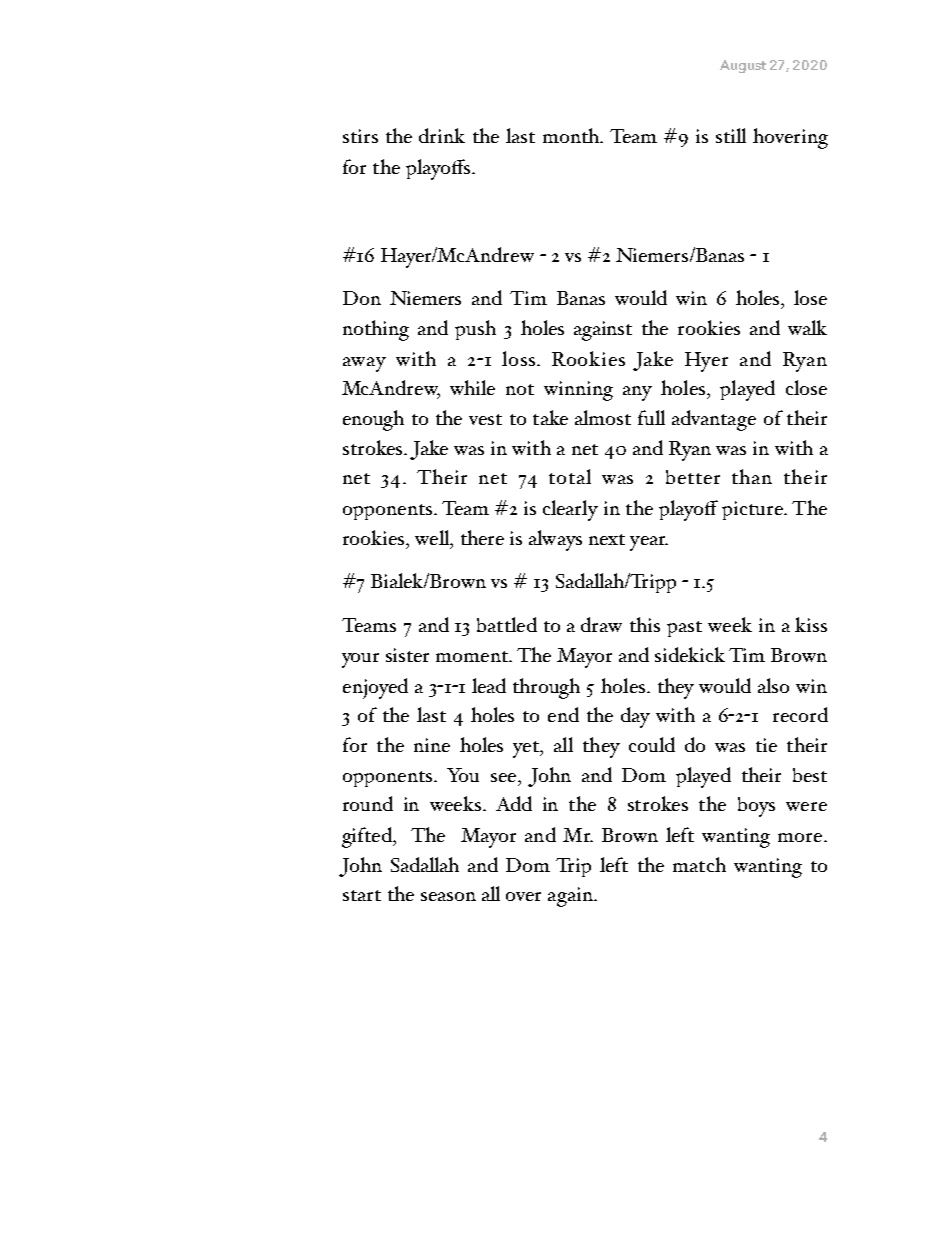  I want to click on more, so click(800, 837).
